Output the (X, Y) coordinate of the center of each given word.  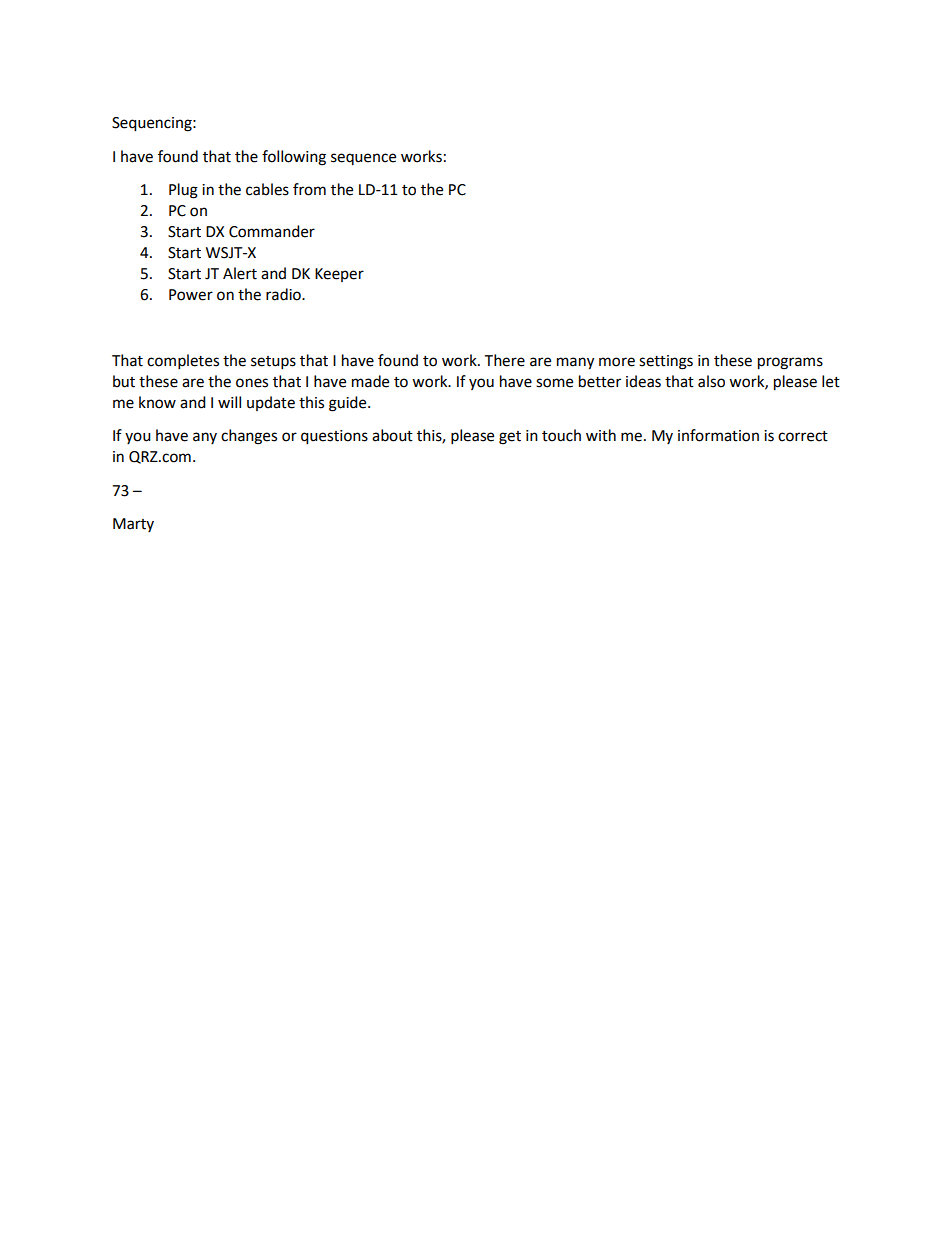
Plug (183, 191)
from (309, 189)
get (510, 438)
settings (666, 362)
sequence (363, 159)
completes (183, 362)
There (504, 360)
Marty (133, 525)
